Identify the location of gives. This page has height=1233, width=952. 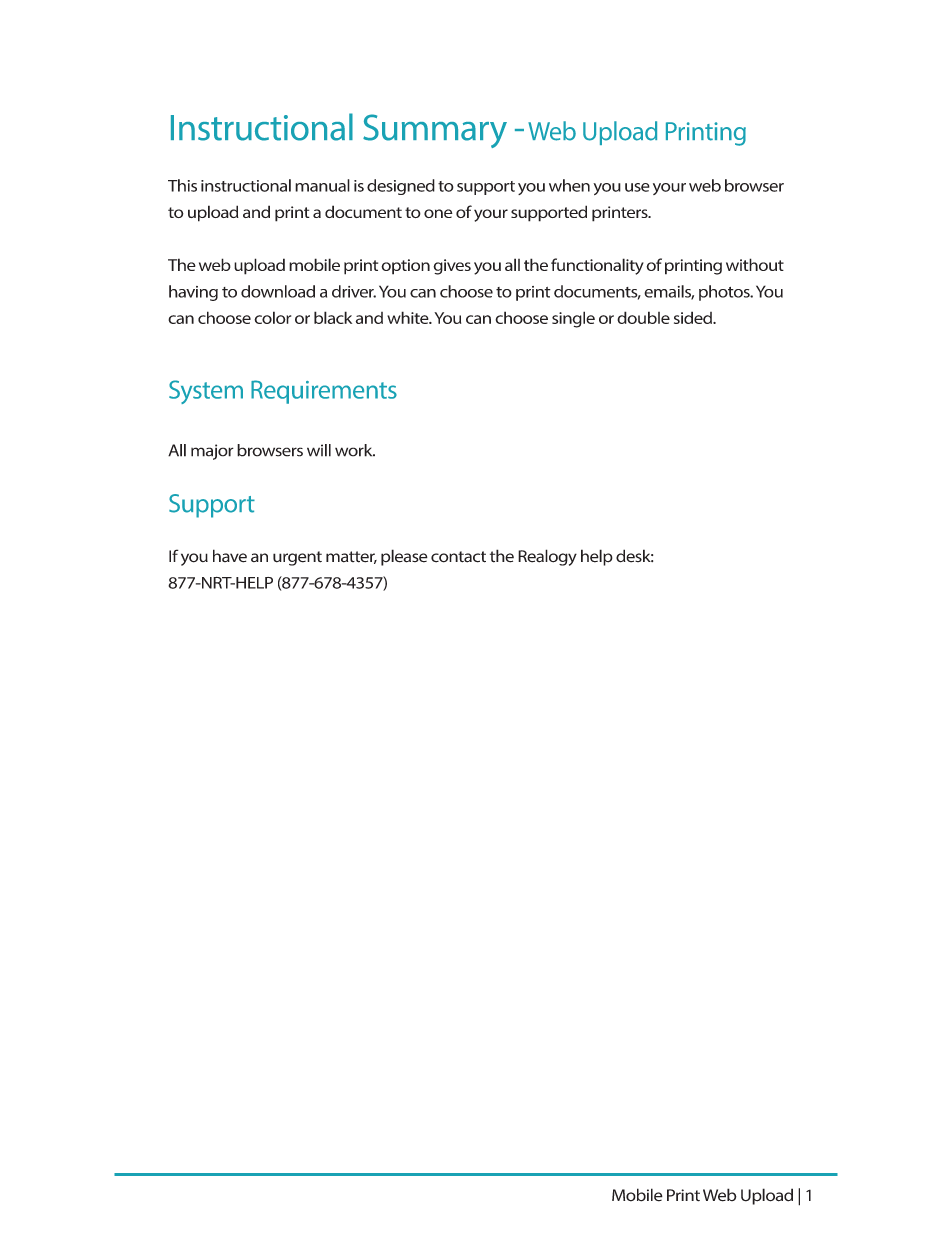
(452, 267).
